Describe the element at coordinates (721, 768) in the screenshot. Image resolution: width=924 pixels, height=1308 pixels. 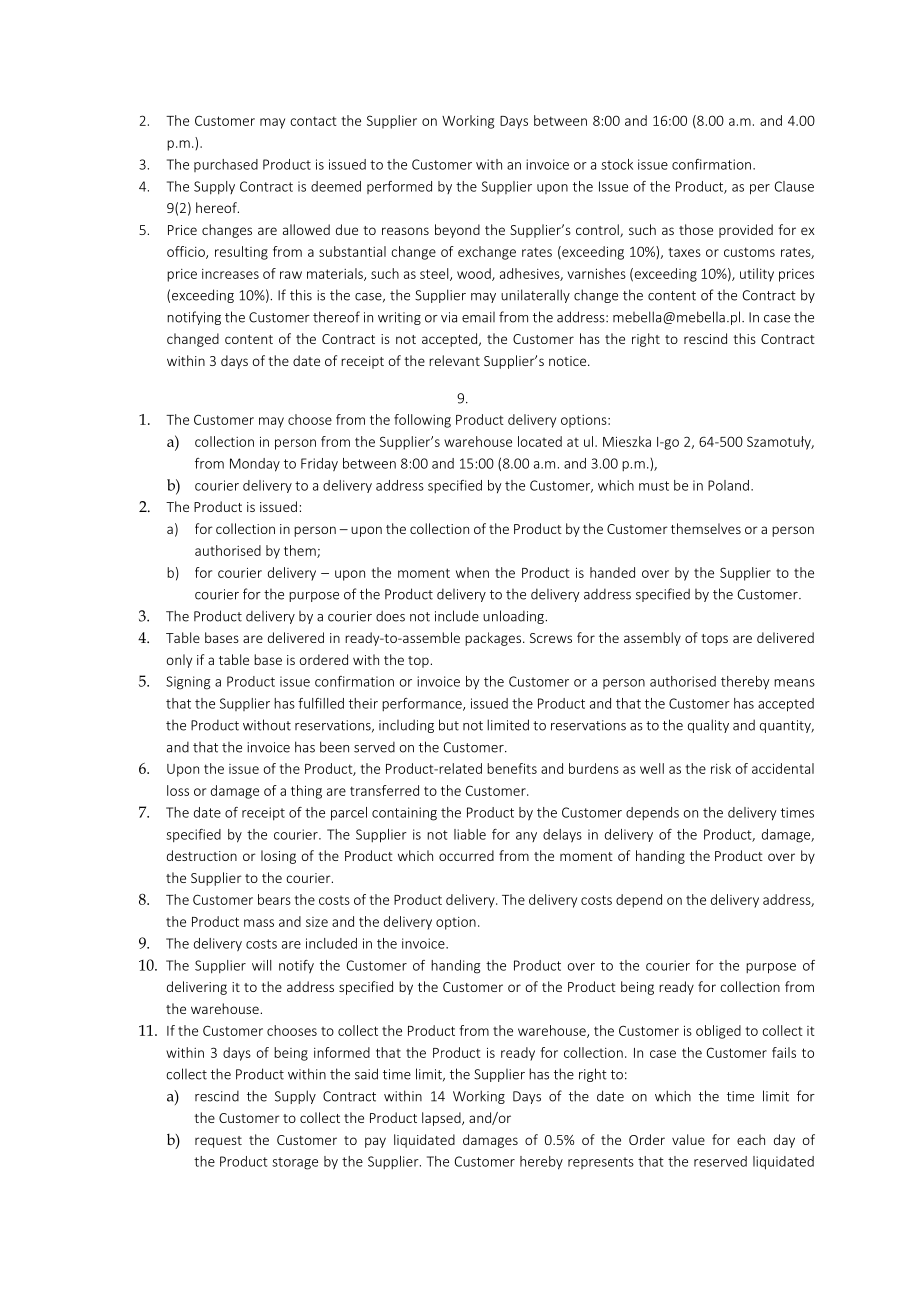
I see `risk` at that location.
